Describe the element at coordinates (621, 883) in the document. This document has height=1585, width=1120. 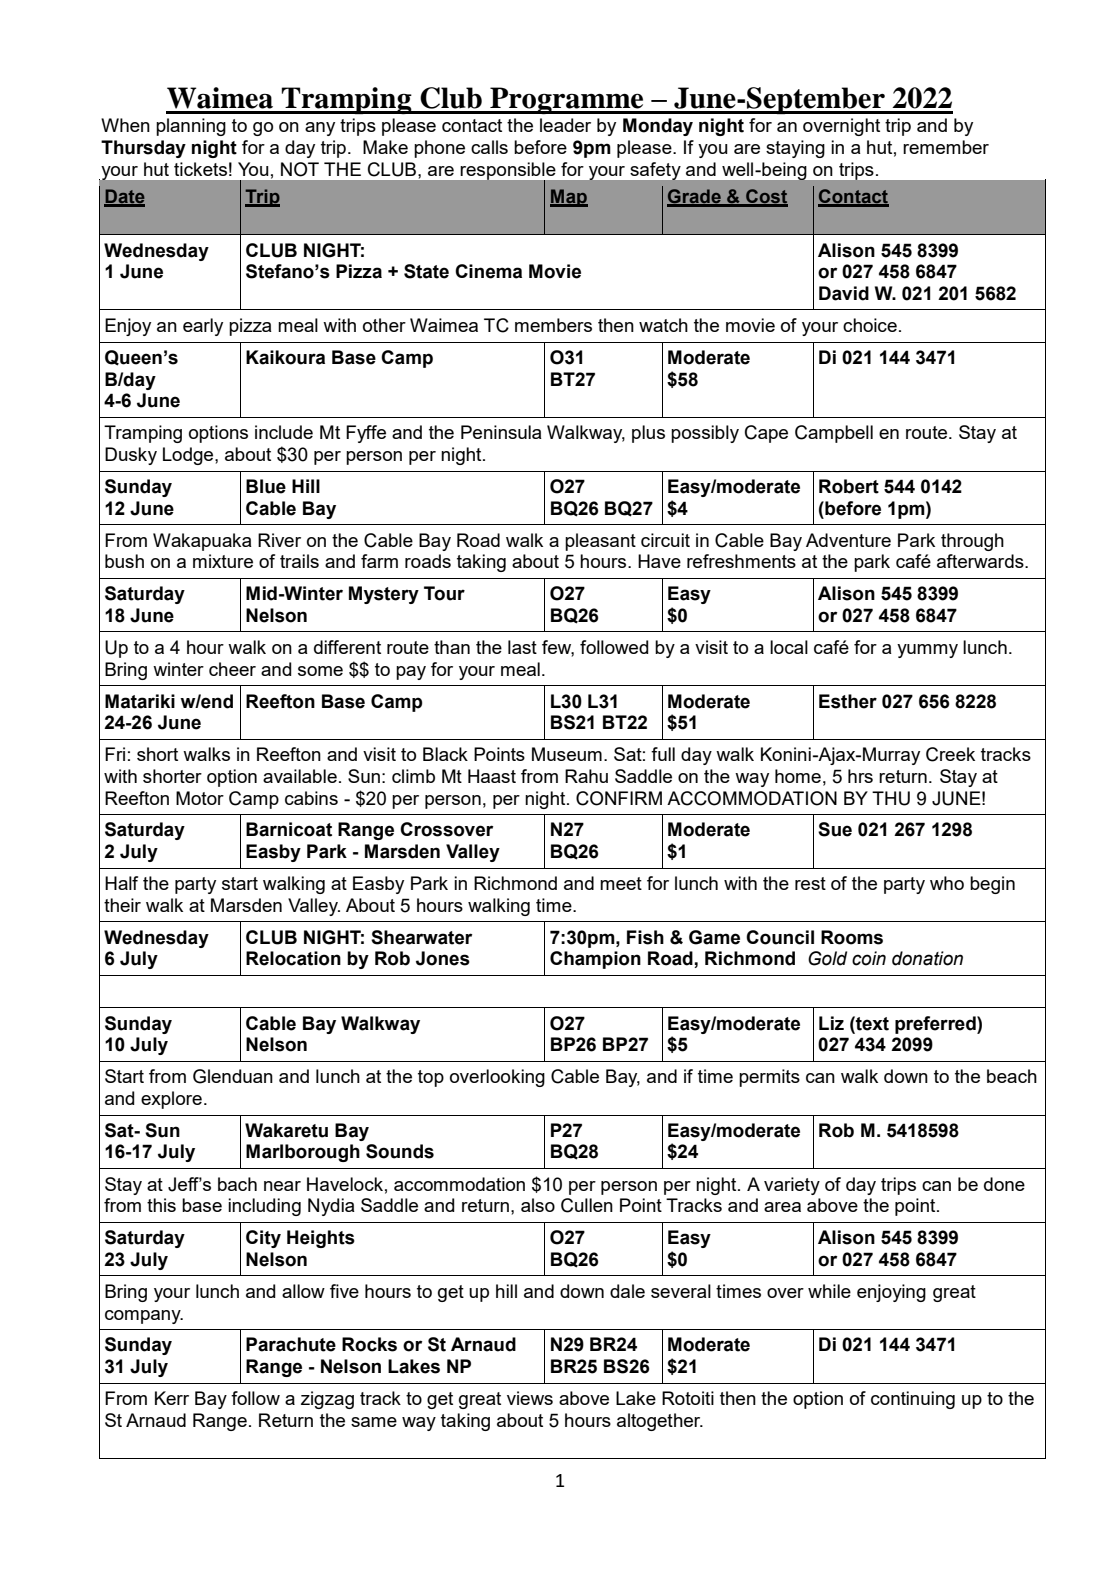
I see `meet` at that location.
